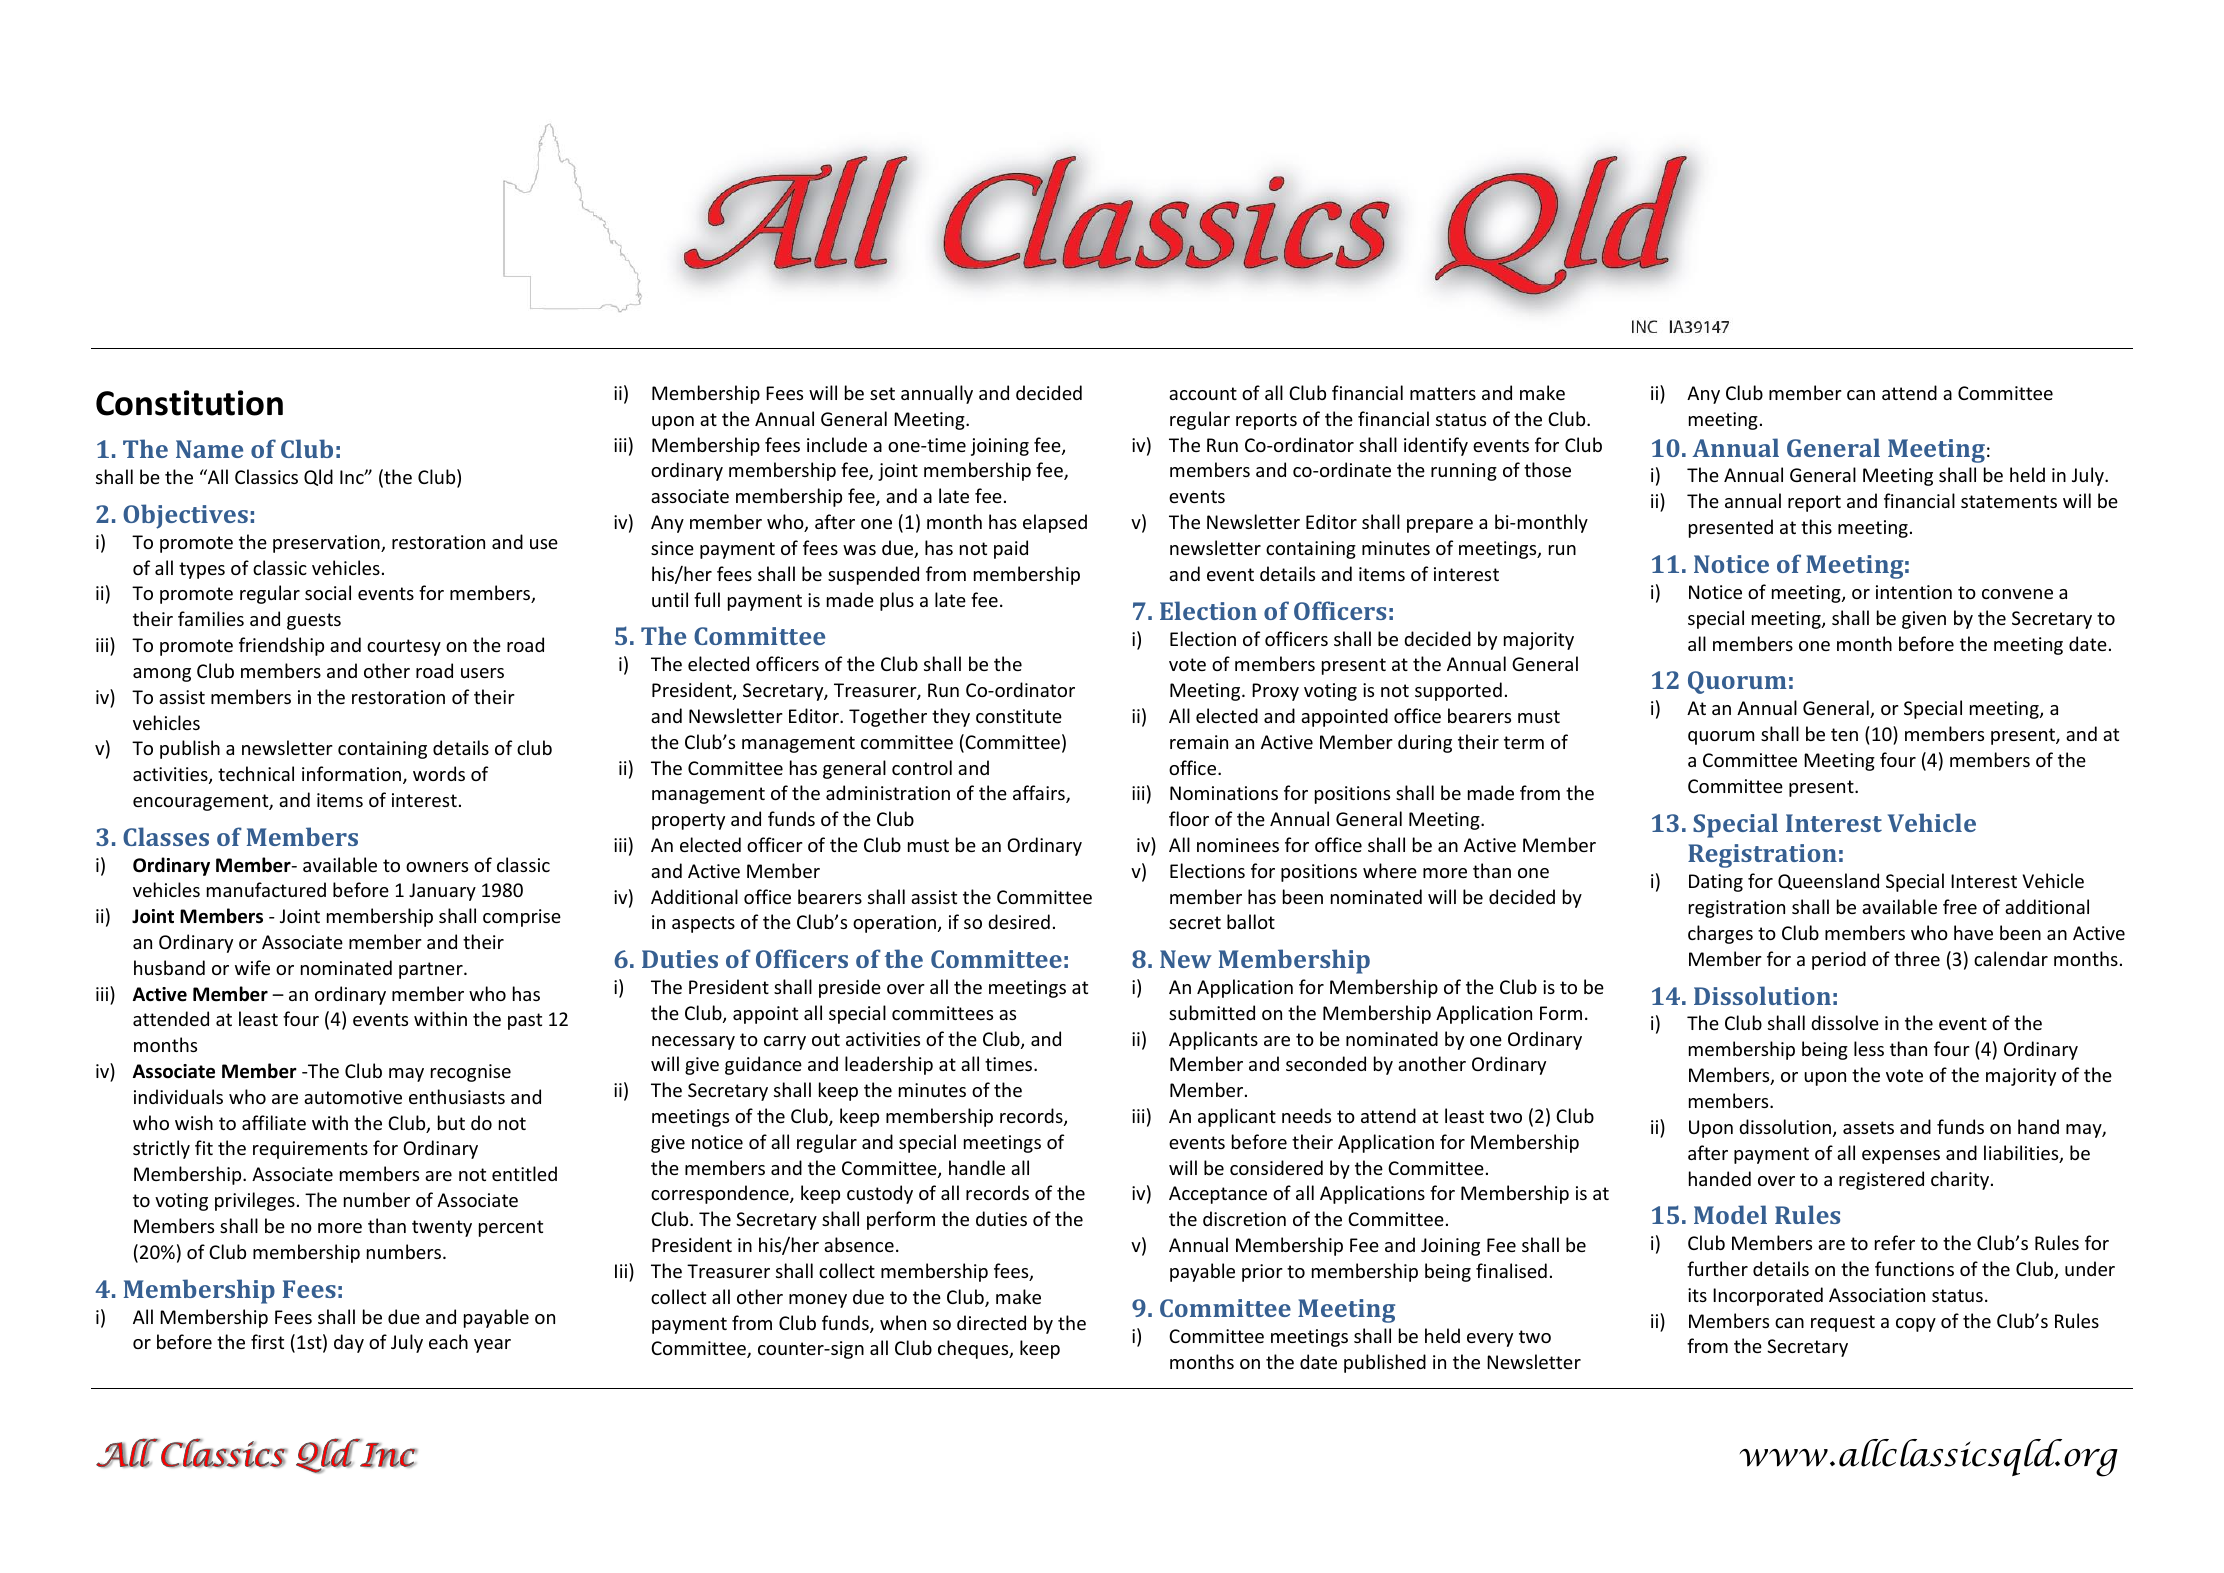 This screenshot has width=2224, height=1573. Describe the element at coordinates (991, 1322) in the screenshot. I see `directed` at that location.
